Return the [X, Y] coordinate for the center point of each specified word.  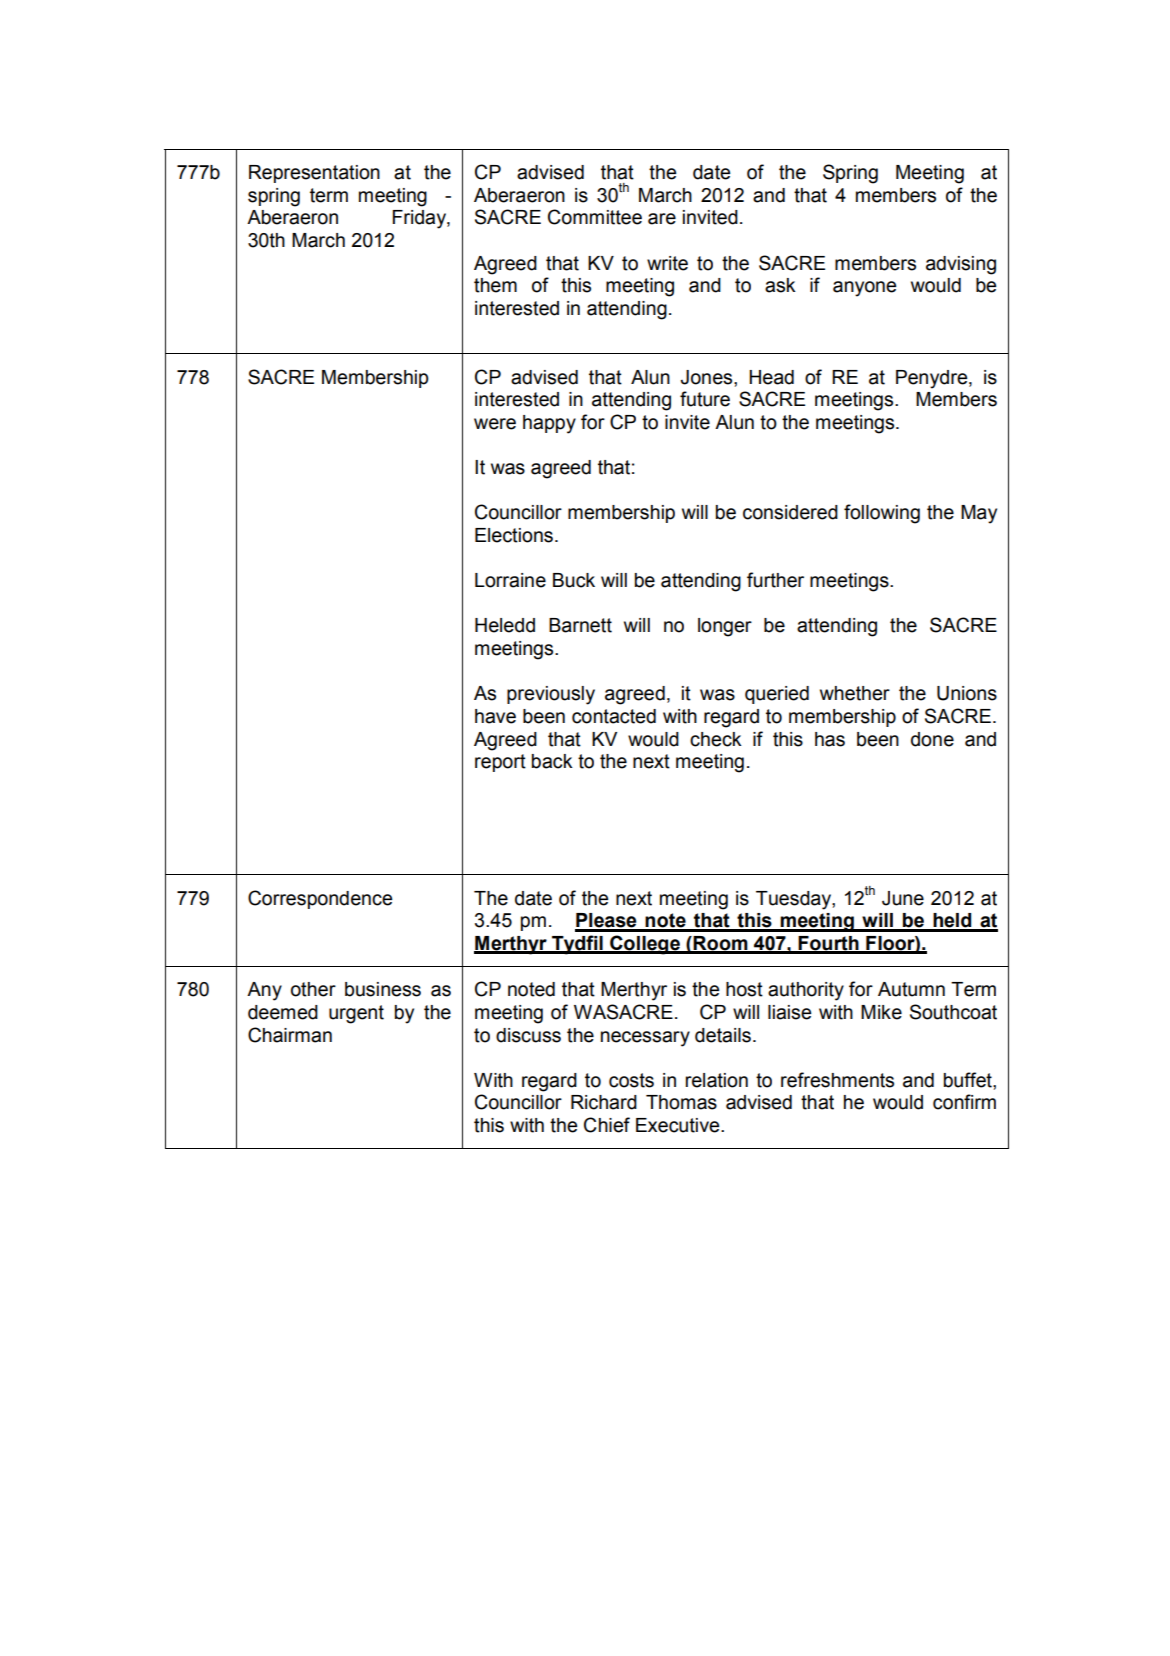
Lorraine [510, 580]
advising [961, 265]
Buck [574, 580]
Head [771, 377]
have [495, 716]
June [903, 898]
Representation [314, 174]
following [882, 514]
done [932, 739]
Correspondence [320, 899]
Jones [707, 377]
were [495, 424]
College [645, 945]
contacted [614, 716]
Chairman [290, 1035]
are [662, 219]
